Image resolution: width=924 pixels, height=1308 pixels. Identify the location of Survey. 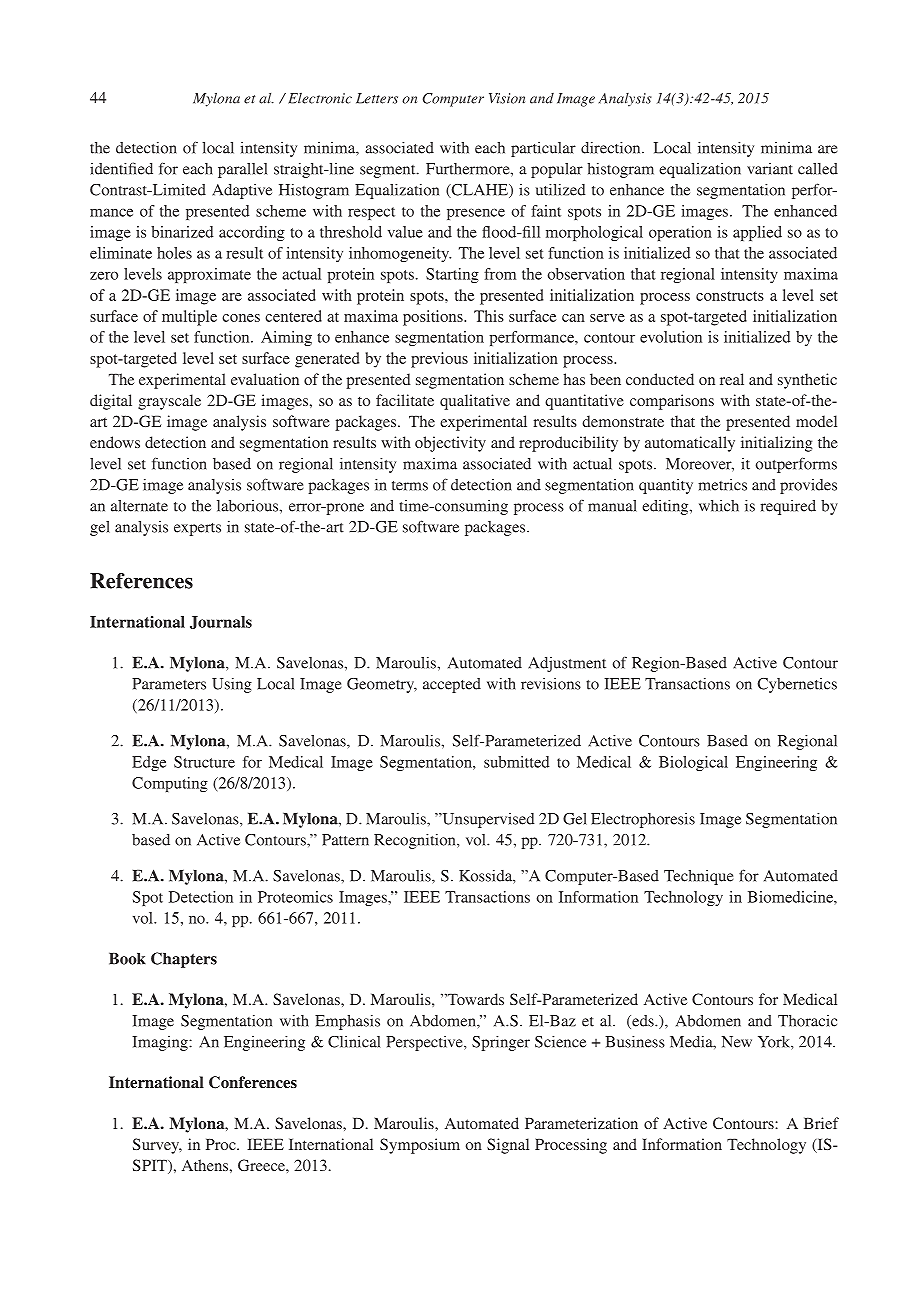
(157, 1146).
